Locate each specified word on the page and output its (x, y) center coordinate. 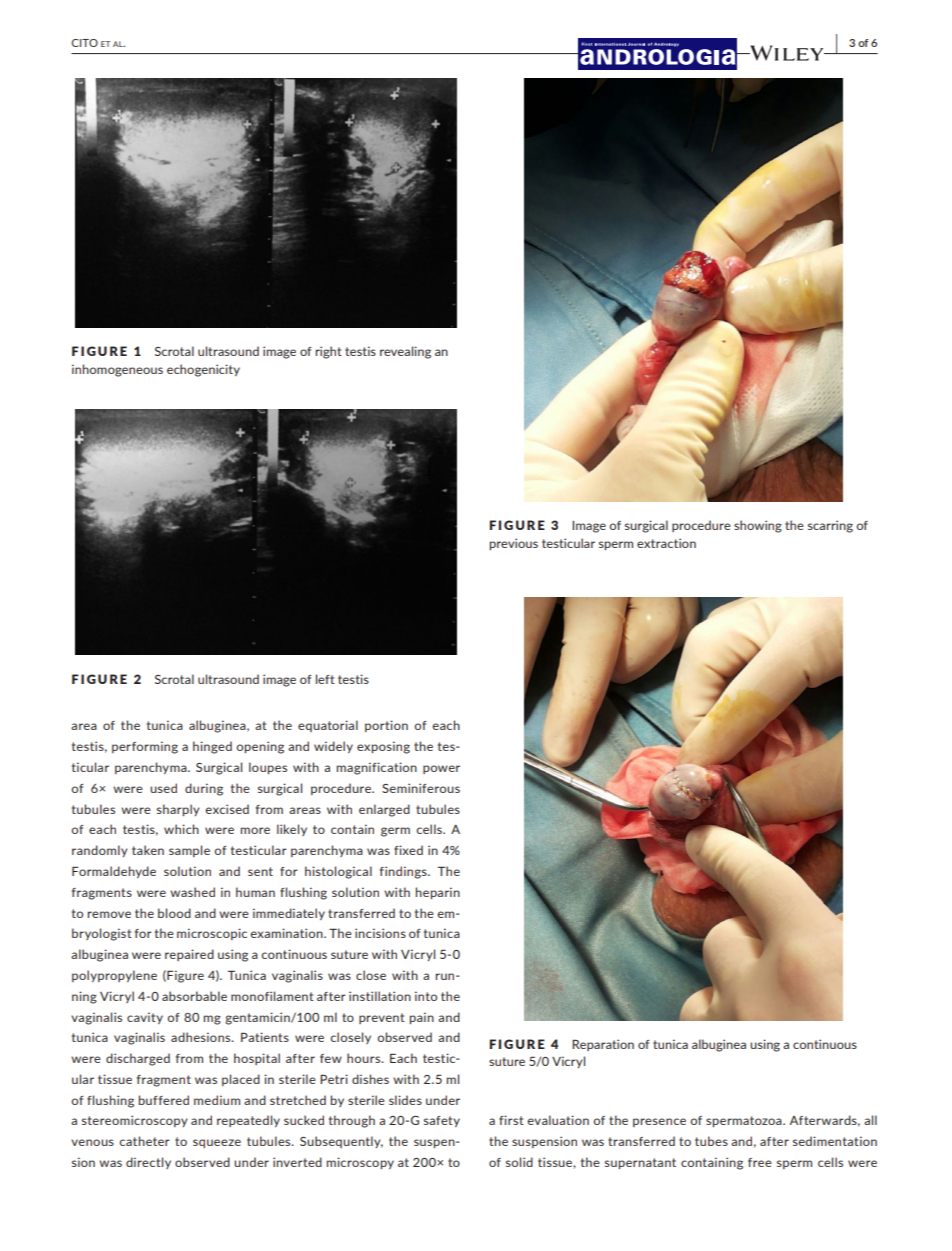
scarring (830, 526)
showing (758, 526)
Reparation (603, 1045)
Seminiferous (421, 788)
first (511, 1120)
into (426, 996)
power (441, 769)
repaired (189, 955)
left (325, 679)
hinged (212, 747)
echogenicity (203, 370)
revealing (405, 352)
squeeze (217, 1143)
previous (514, 544)
